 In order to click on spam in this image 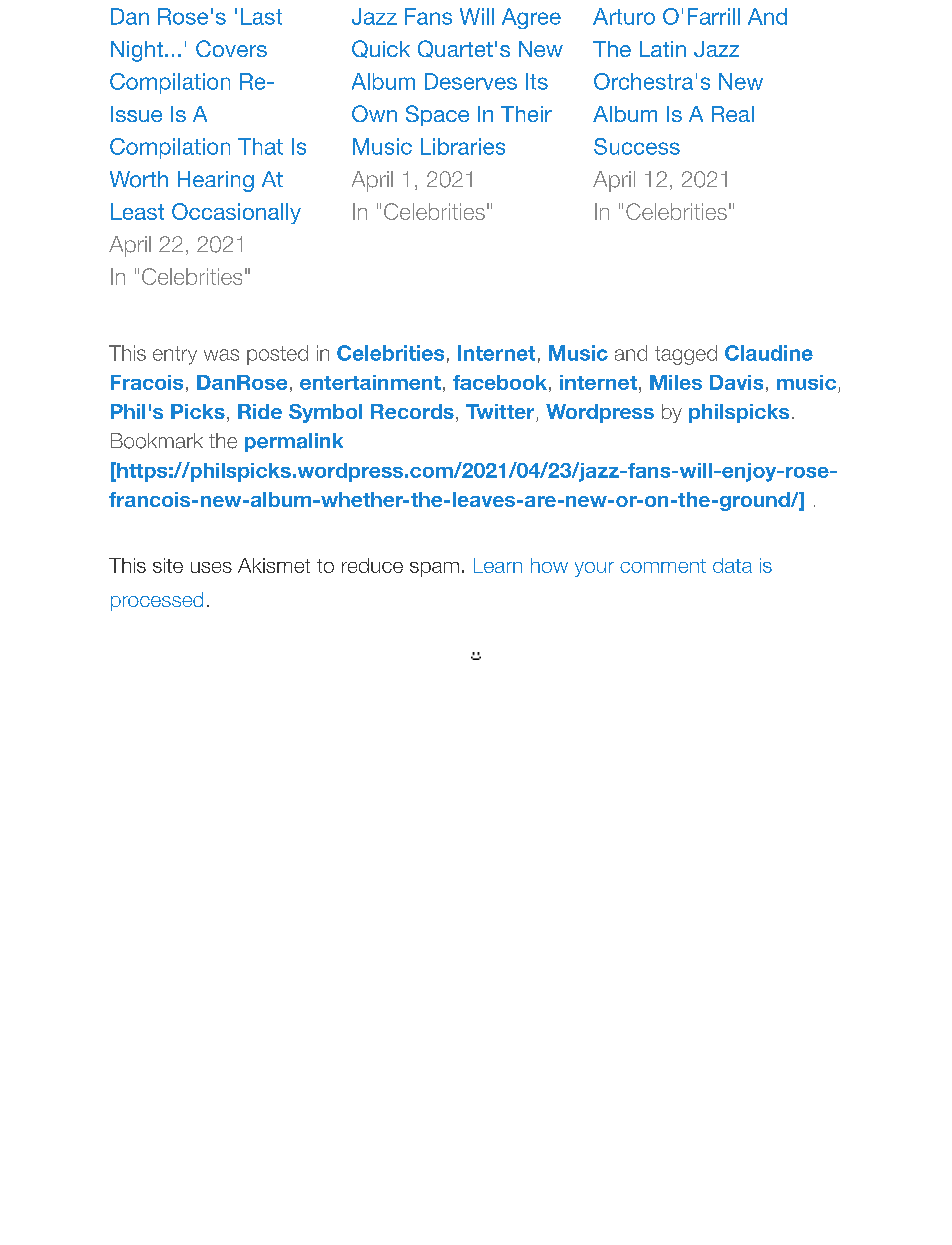, I will do `click(434, 569)`.
